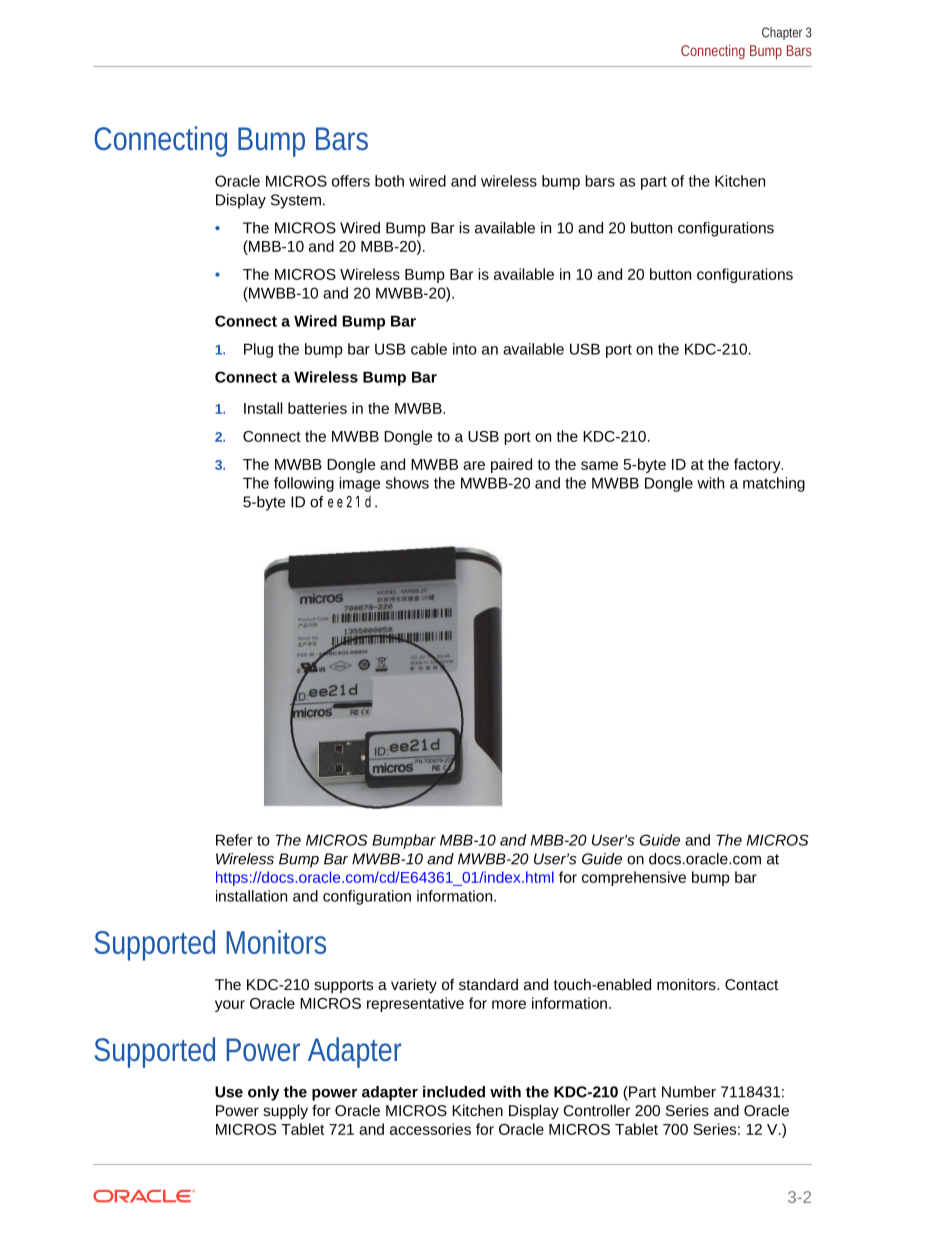 Image resolution: width=952 pixels, height=1233 pixels. I want to click on Contact, so click(752, 984).
